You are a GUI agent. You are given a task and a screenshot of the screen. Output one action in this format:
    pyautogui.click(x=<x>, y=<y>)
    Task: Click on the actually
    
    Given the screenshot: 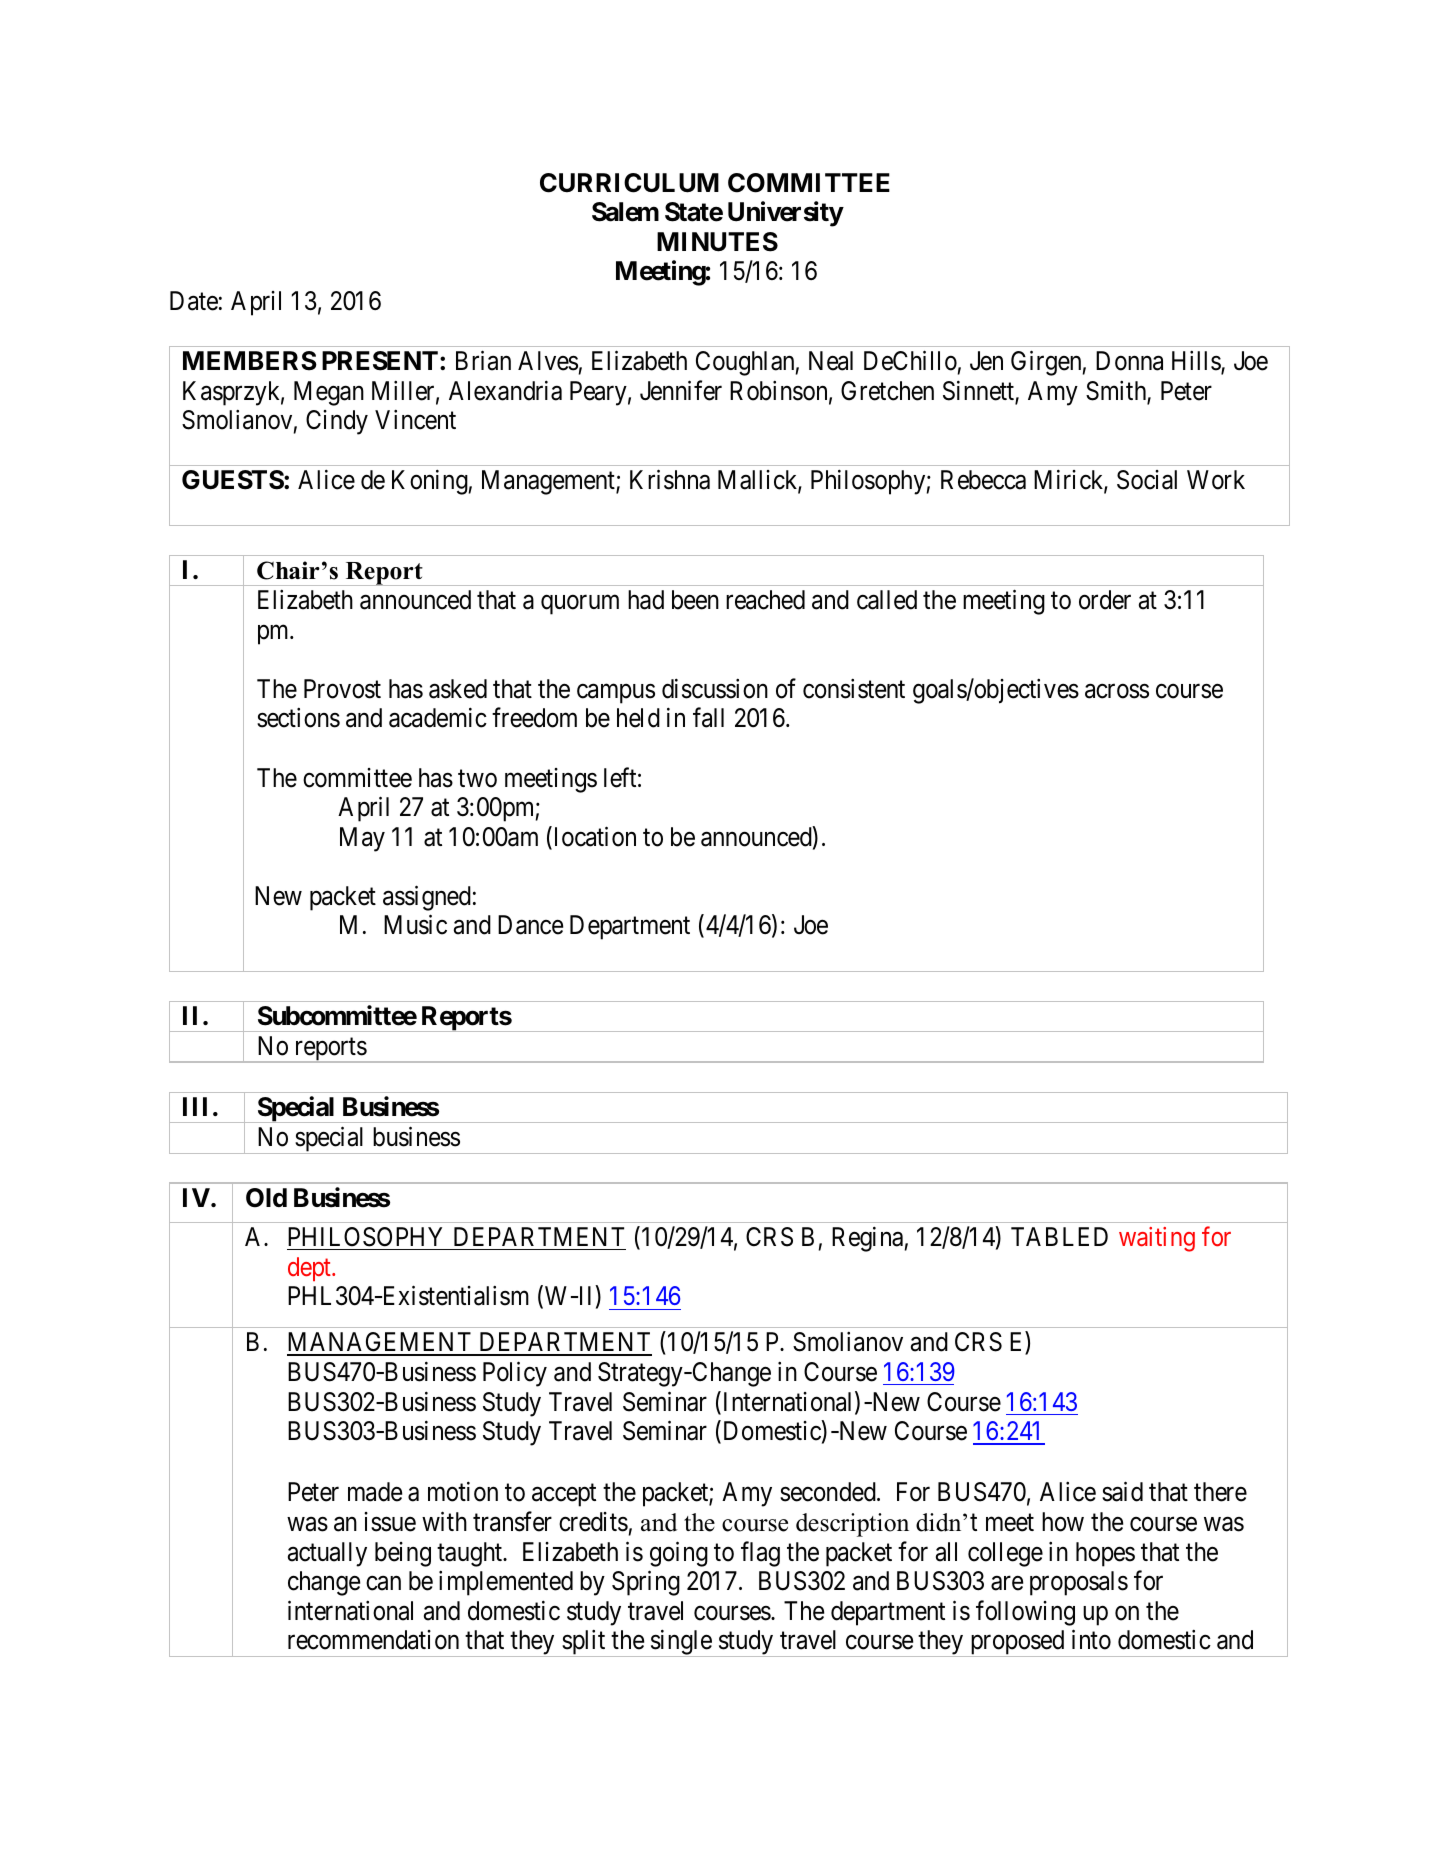 What is the action you would take?
    pyautogui.click(x=327, y=1554)
